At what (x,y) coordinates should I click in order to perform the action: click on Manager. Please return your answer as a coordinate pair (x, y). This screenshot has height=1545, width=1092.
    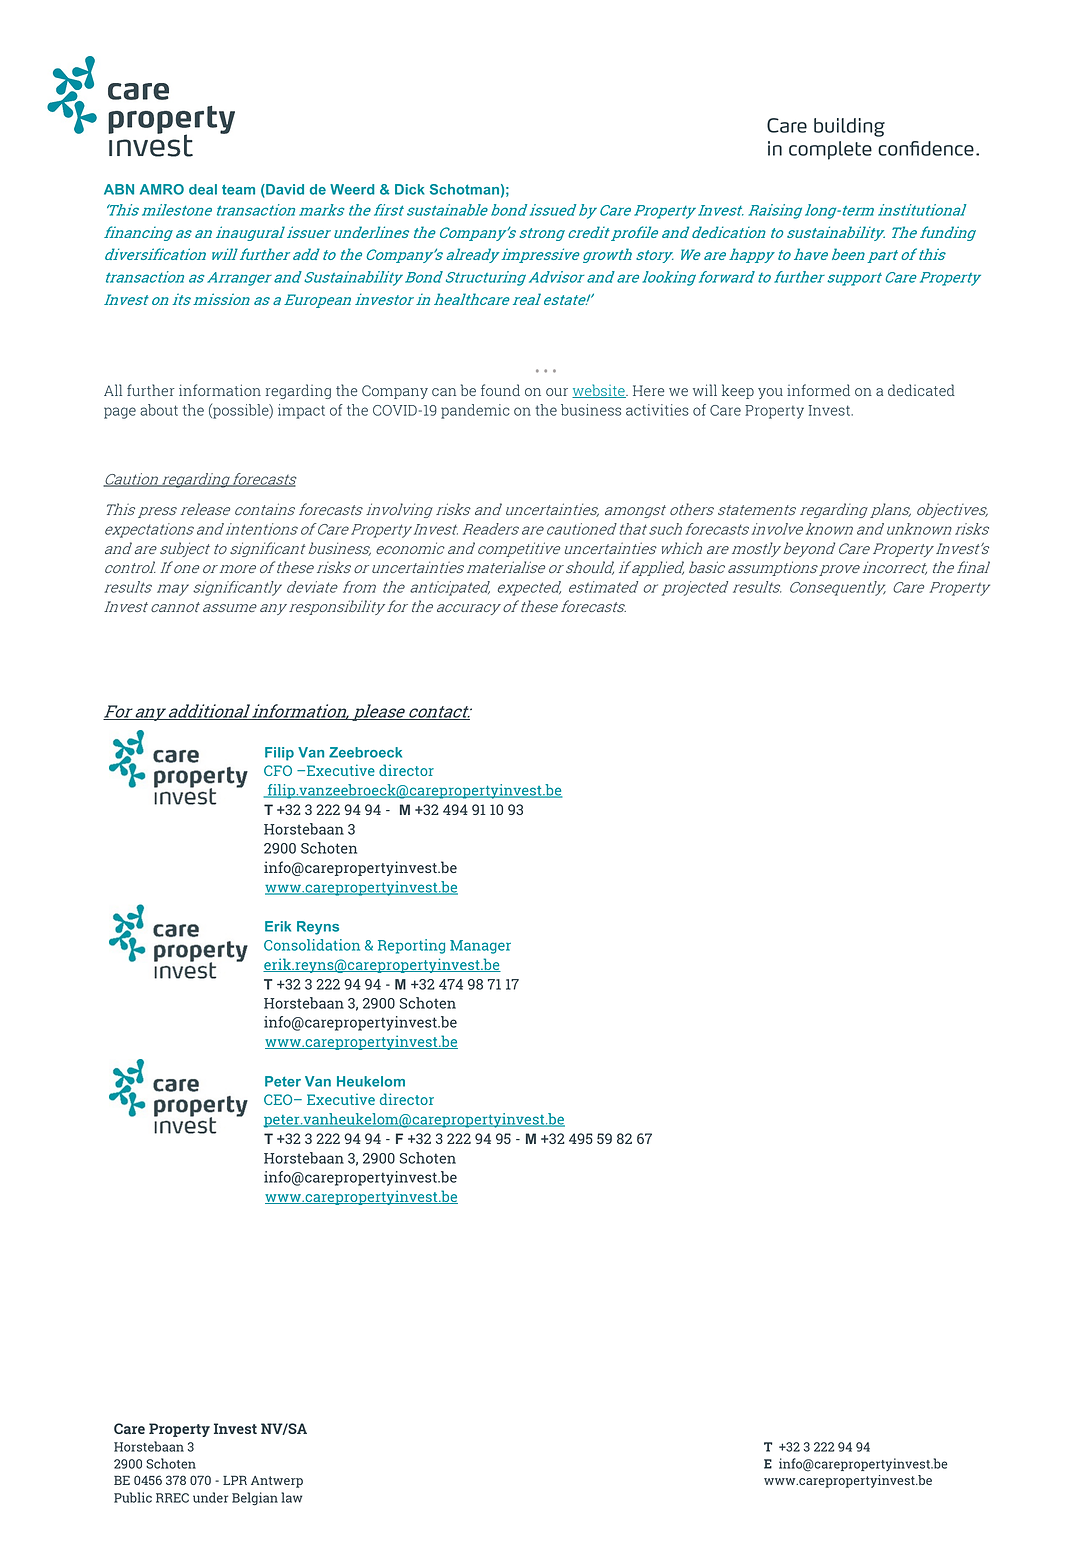
    Looking at the image, I should click on (480, 947).
